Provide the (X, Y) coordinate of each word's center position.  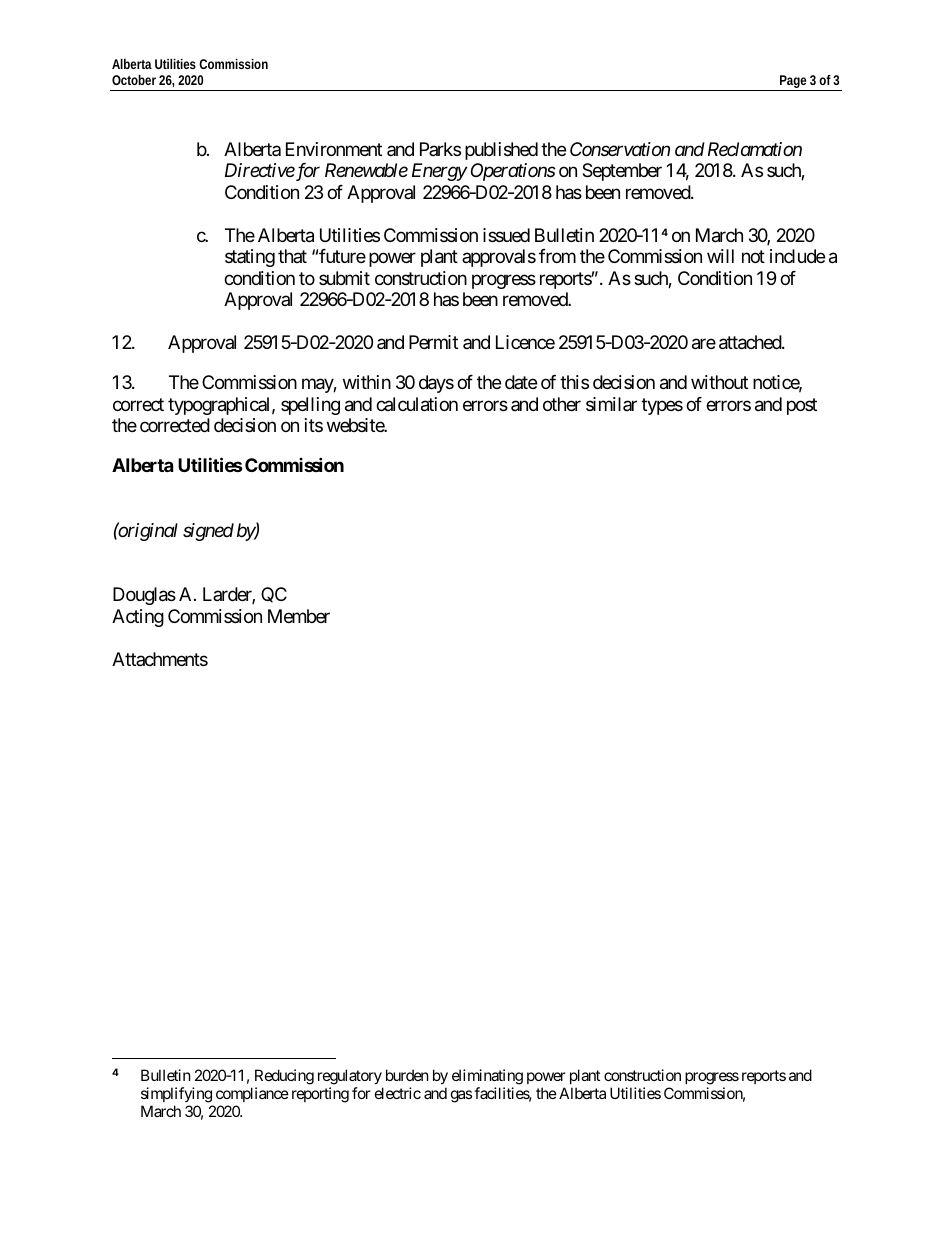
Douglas (144, 596)
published (501, 151)
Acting (138, 618)
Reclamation (753, 149)
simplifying (176, 1095)
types (662, 406)
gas (461, 1096)
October (134, 80)
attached (751, 342)
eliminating (487, 1078)
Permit (433, 342)
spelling (310, 406)
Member (299, 616)
